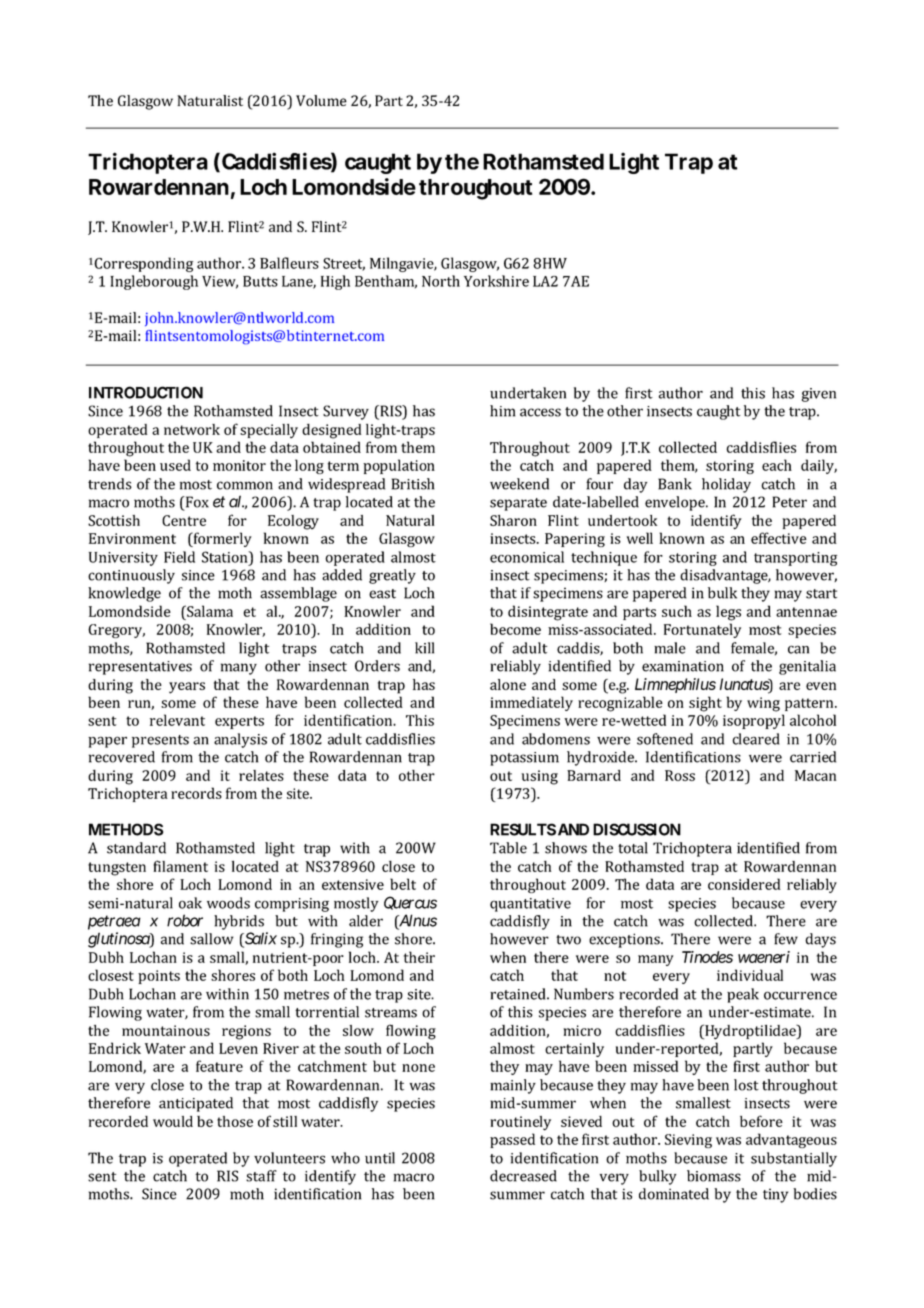 The width and height of the document is (924, 1308). What do you see at coordinates (508, 848) in the document?
I see `Table` at bounding box center [508, 848].
